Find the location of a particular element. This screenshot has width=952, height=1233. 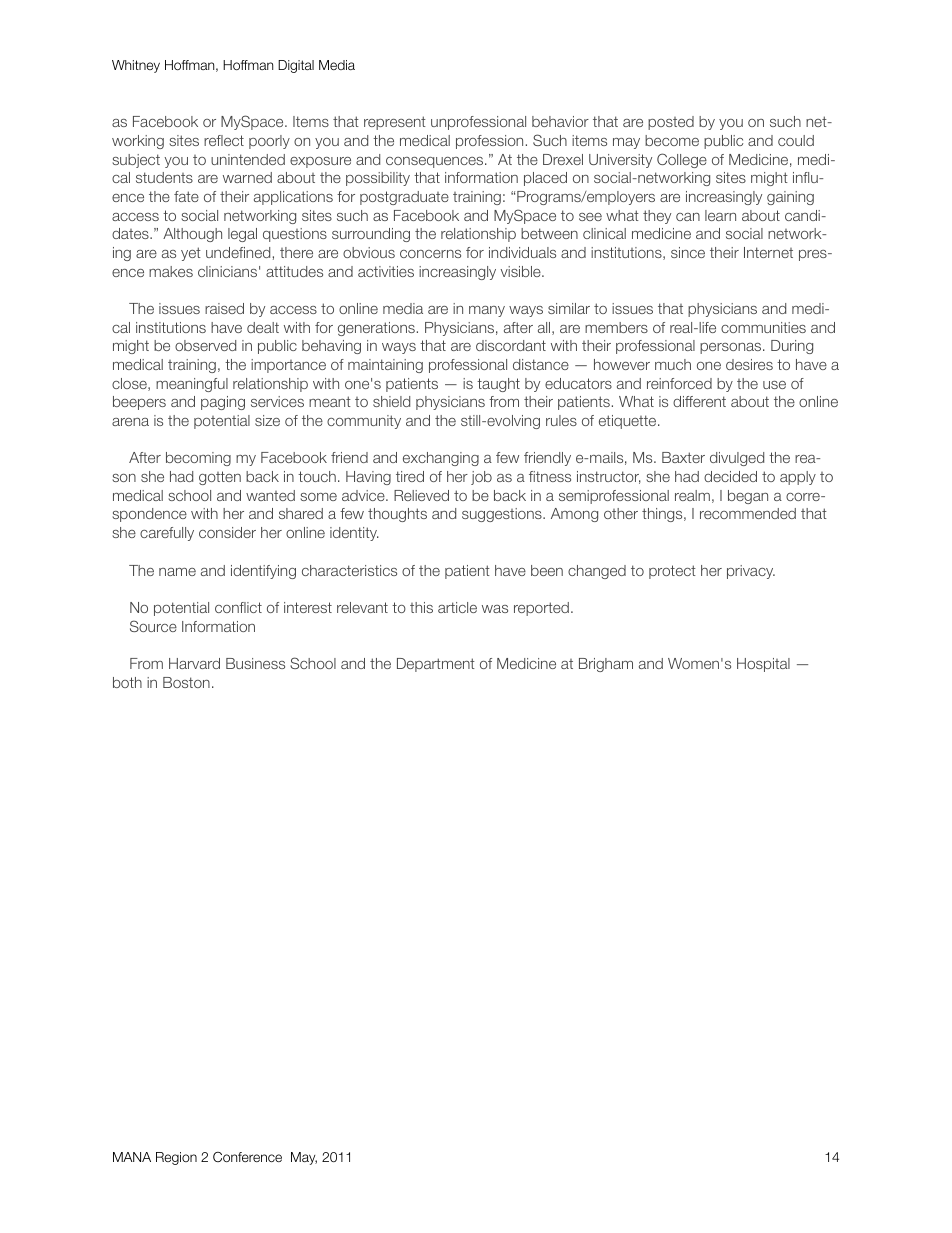

privacy is located at coordinates (751, 572).
